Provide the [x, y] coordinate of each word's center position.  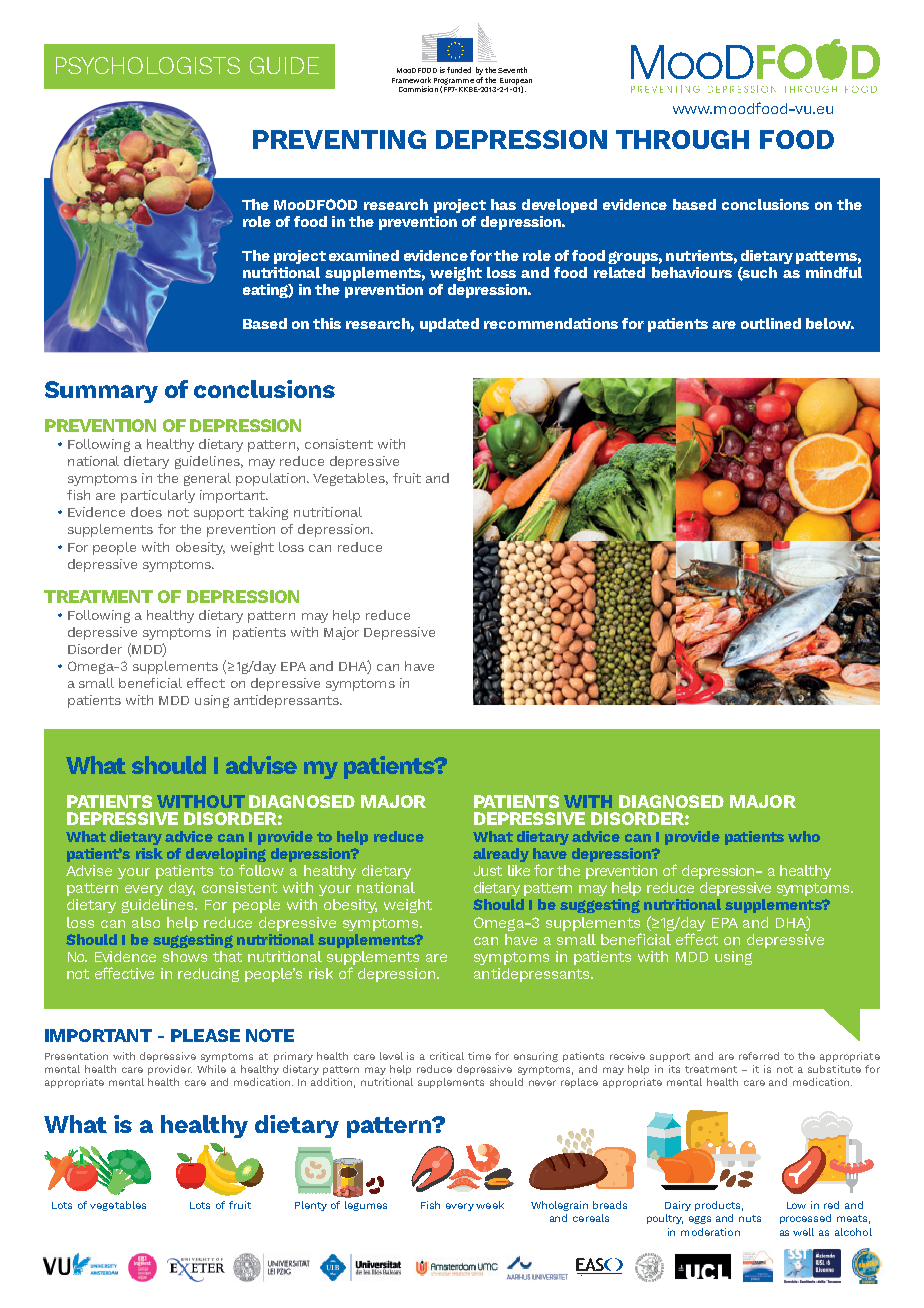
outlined [771, 323]
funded [459, 70]
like [519, 870]
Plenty [311, 1206]
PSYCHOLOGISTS [148, 65]
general [207, 479]
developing [226, 856]
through [682, 139]
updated [449, 325]
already [501, 855]
